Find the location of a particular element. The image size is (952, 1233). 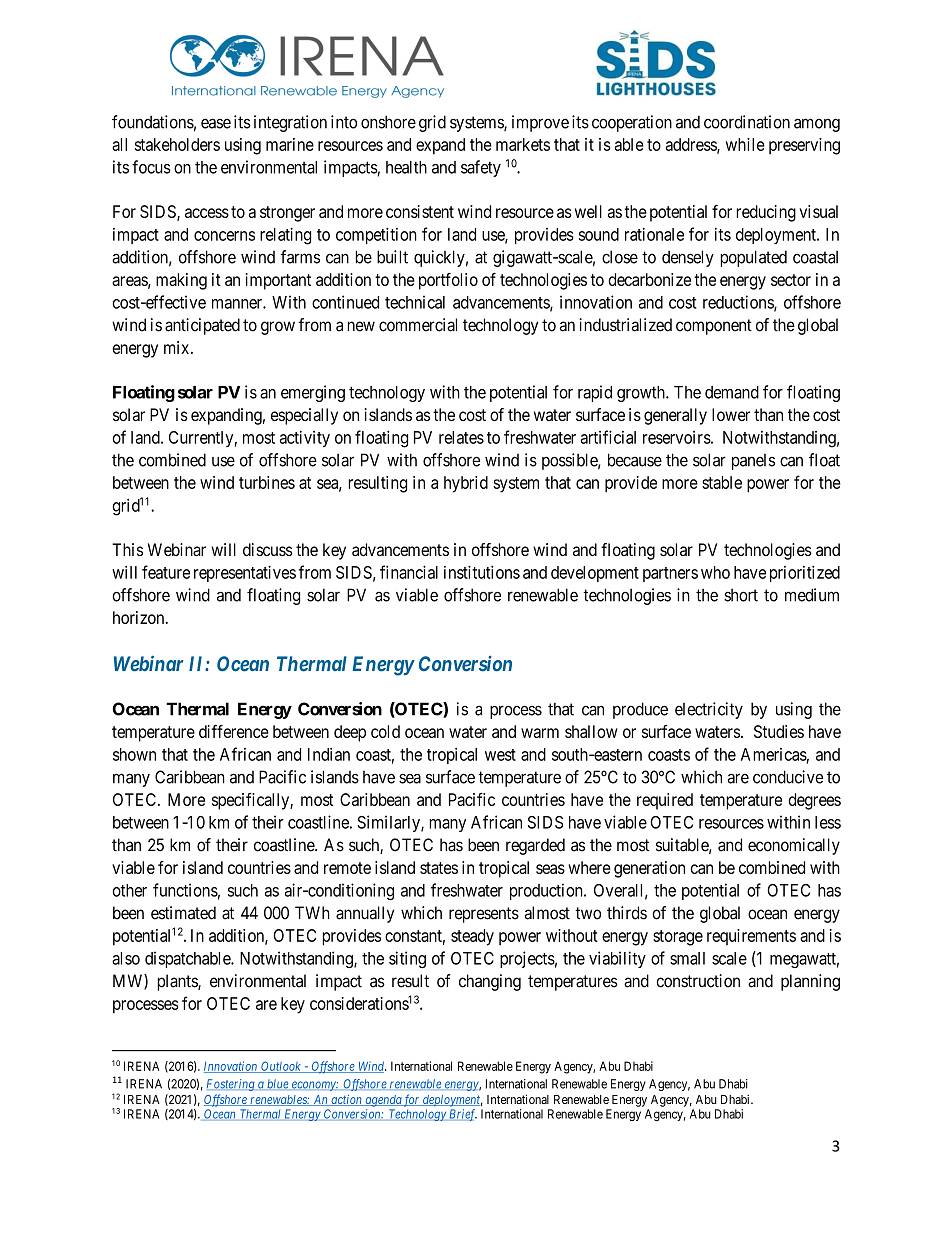

activity is located at coordinates (305, 439).
